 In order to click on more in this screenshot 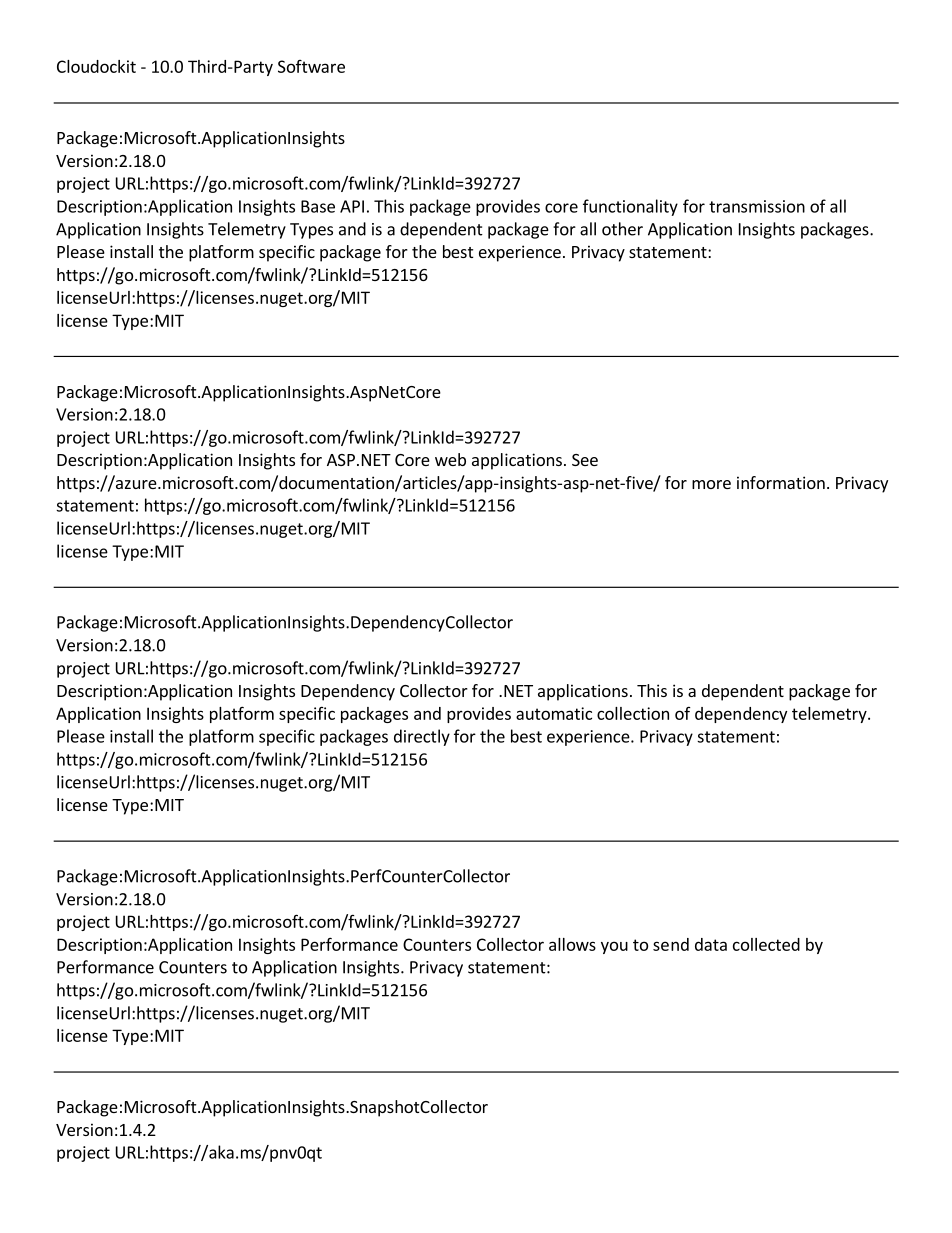, I will do `click(711, 484)`.
